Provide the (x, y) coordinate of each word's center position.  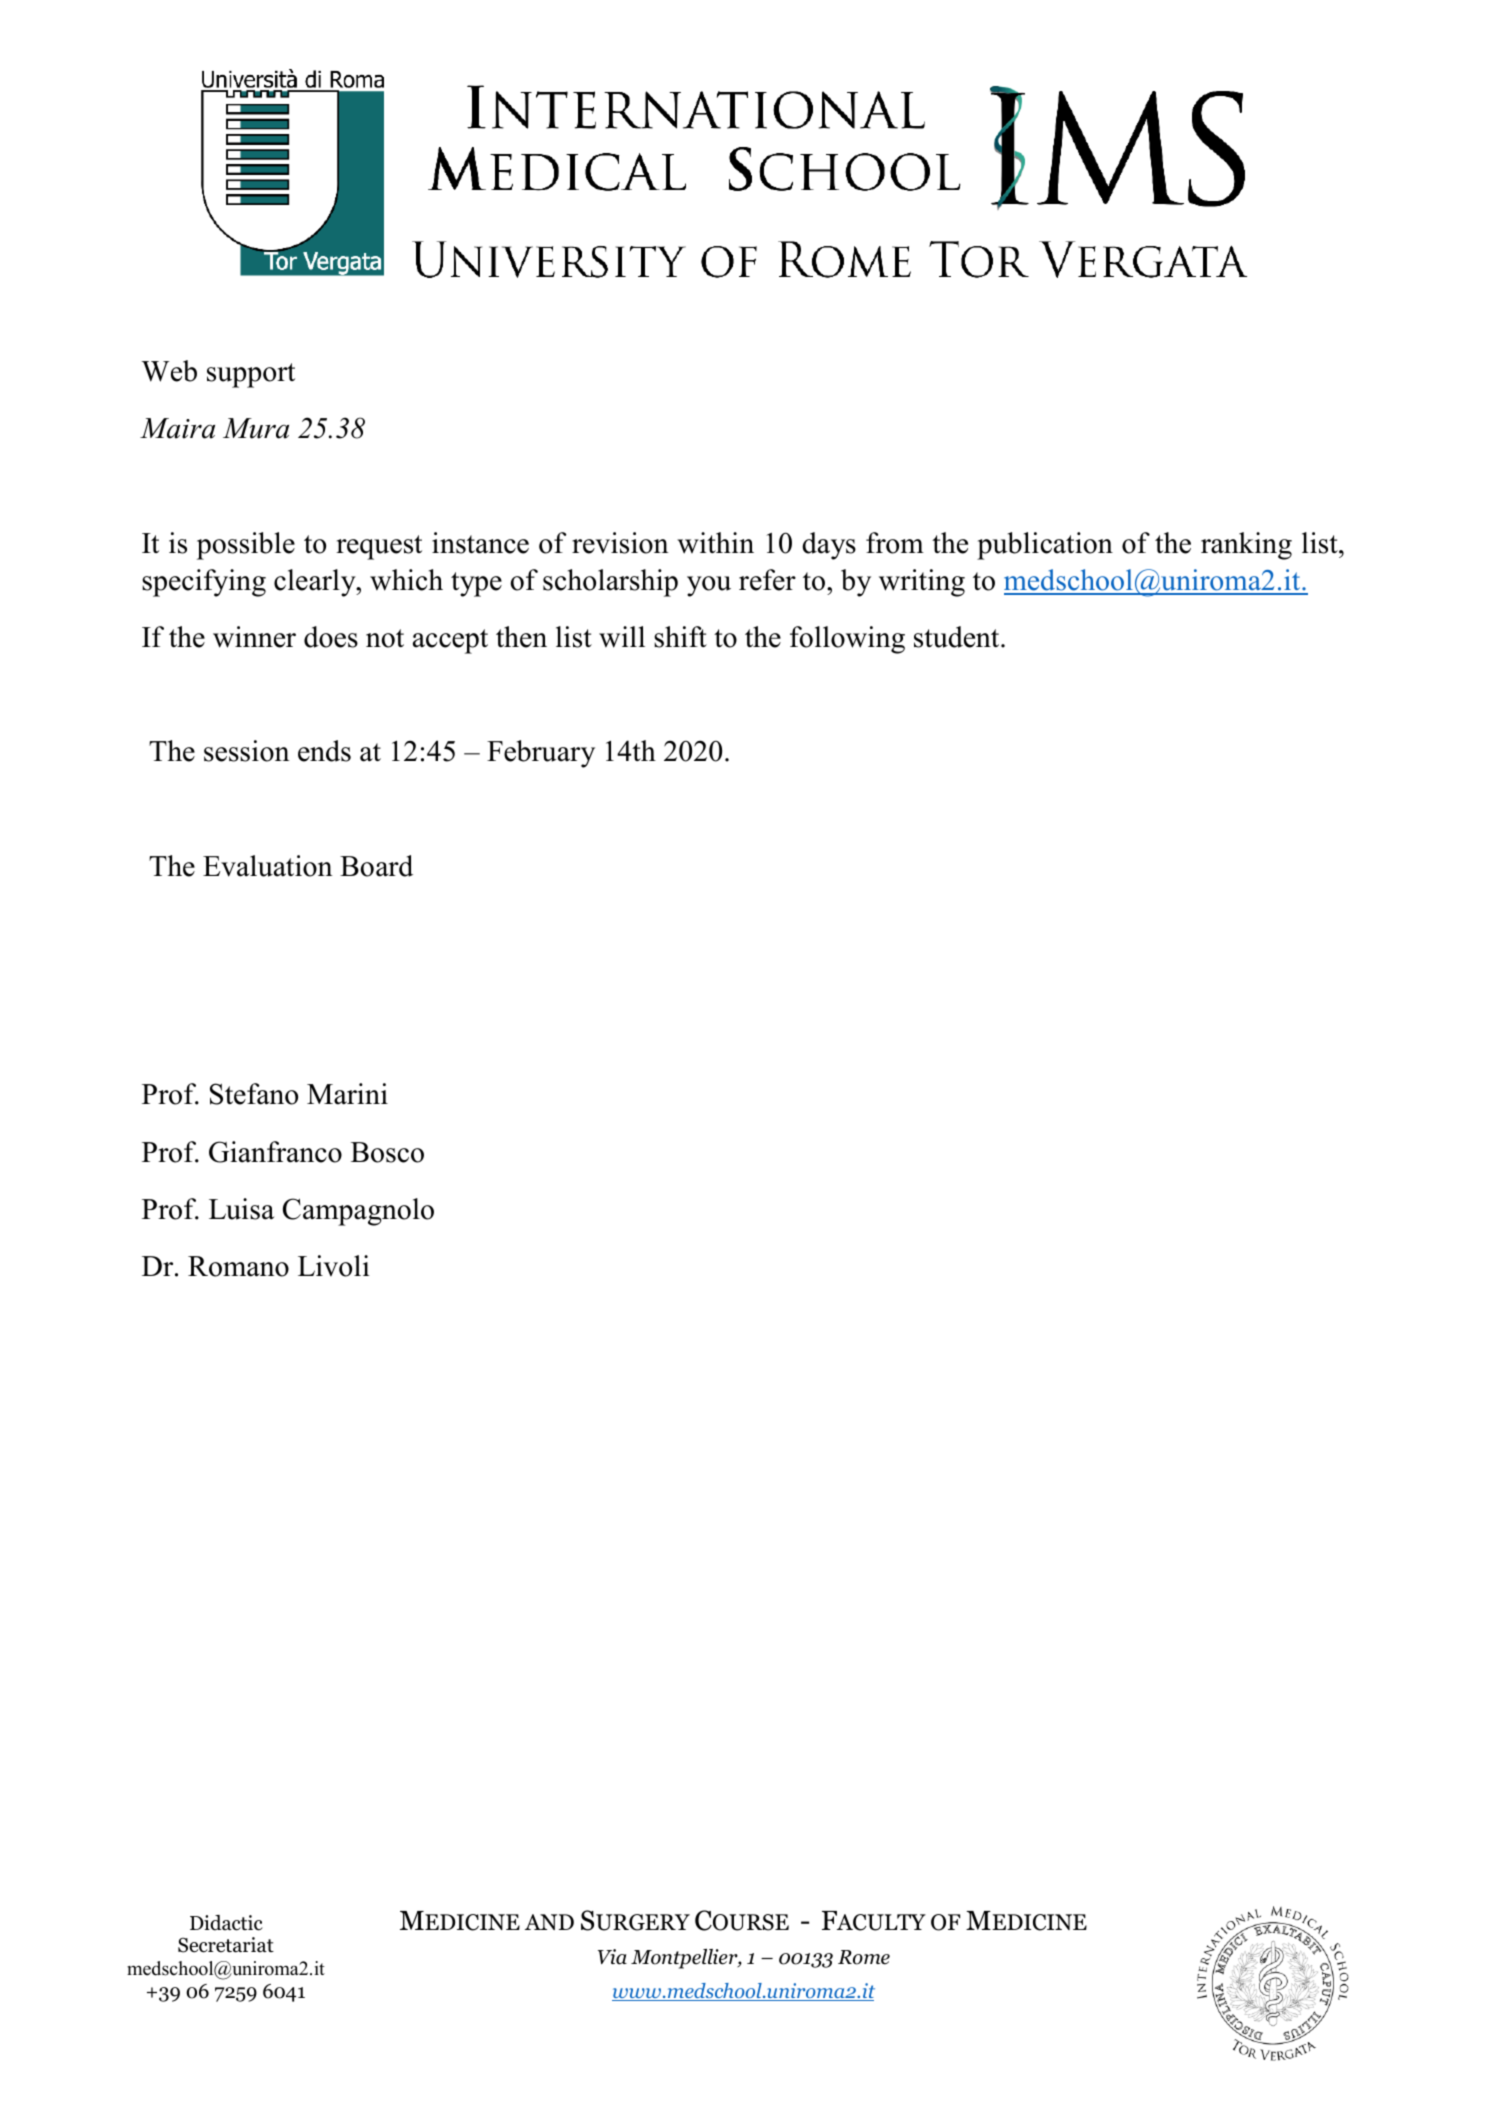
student (958, 637)
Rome (864, 1957)
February (541, 754)
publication (1045, 546)
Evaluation (268, 866)
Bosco (387, 1152)
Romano (238, 1266)
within (715, 543)
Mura (256, 428)
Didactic (226, 1923)
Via (612, 1957)
